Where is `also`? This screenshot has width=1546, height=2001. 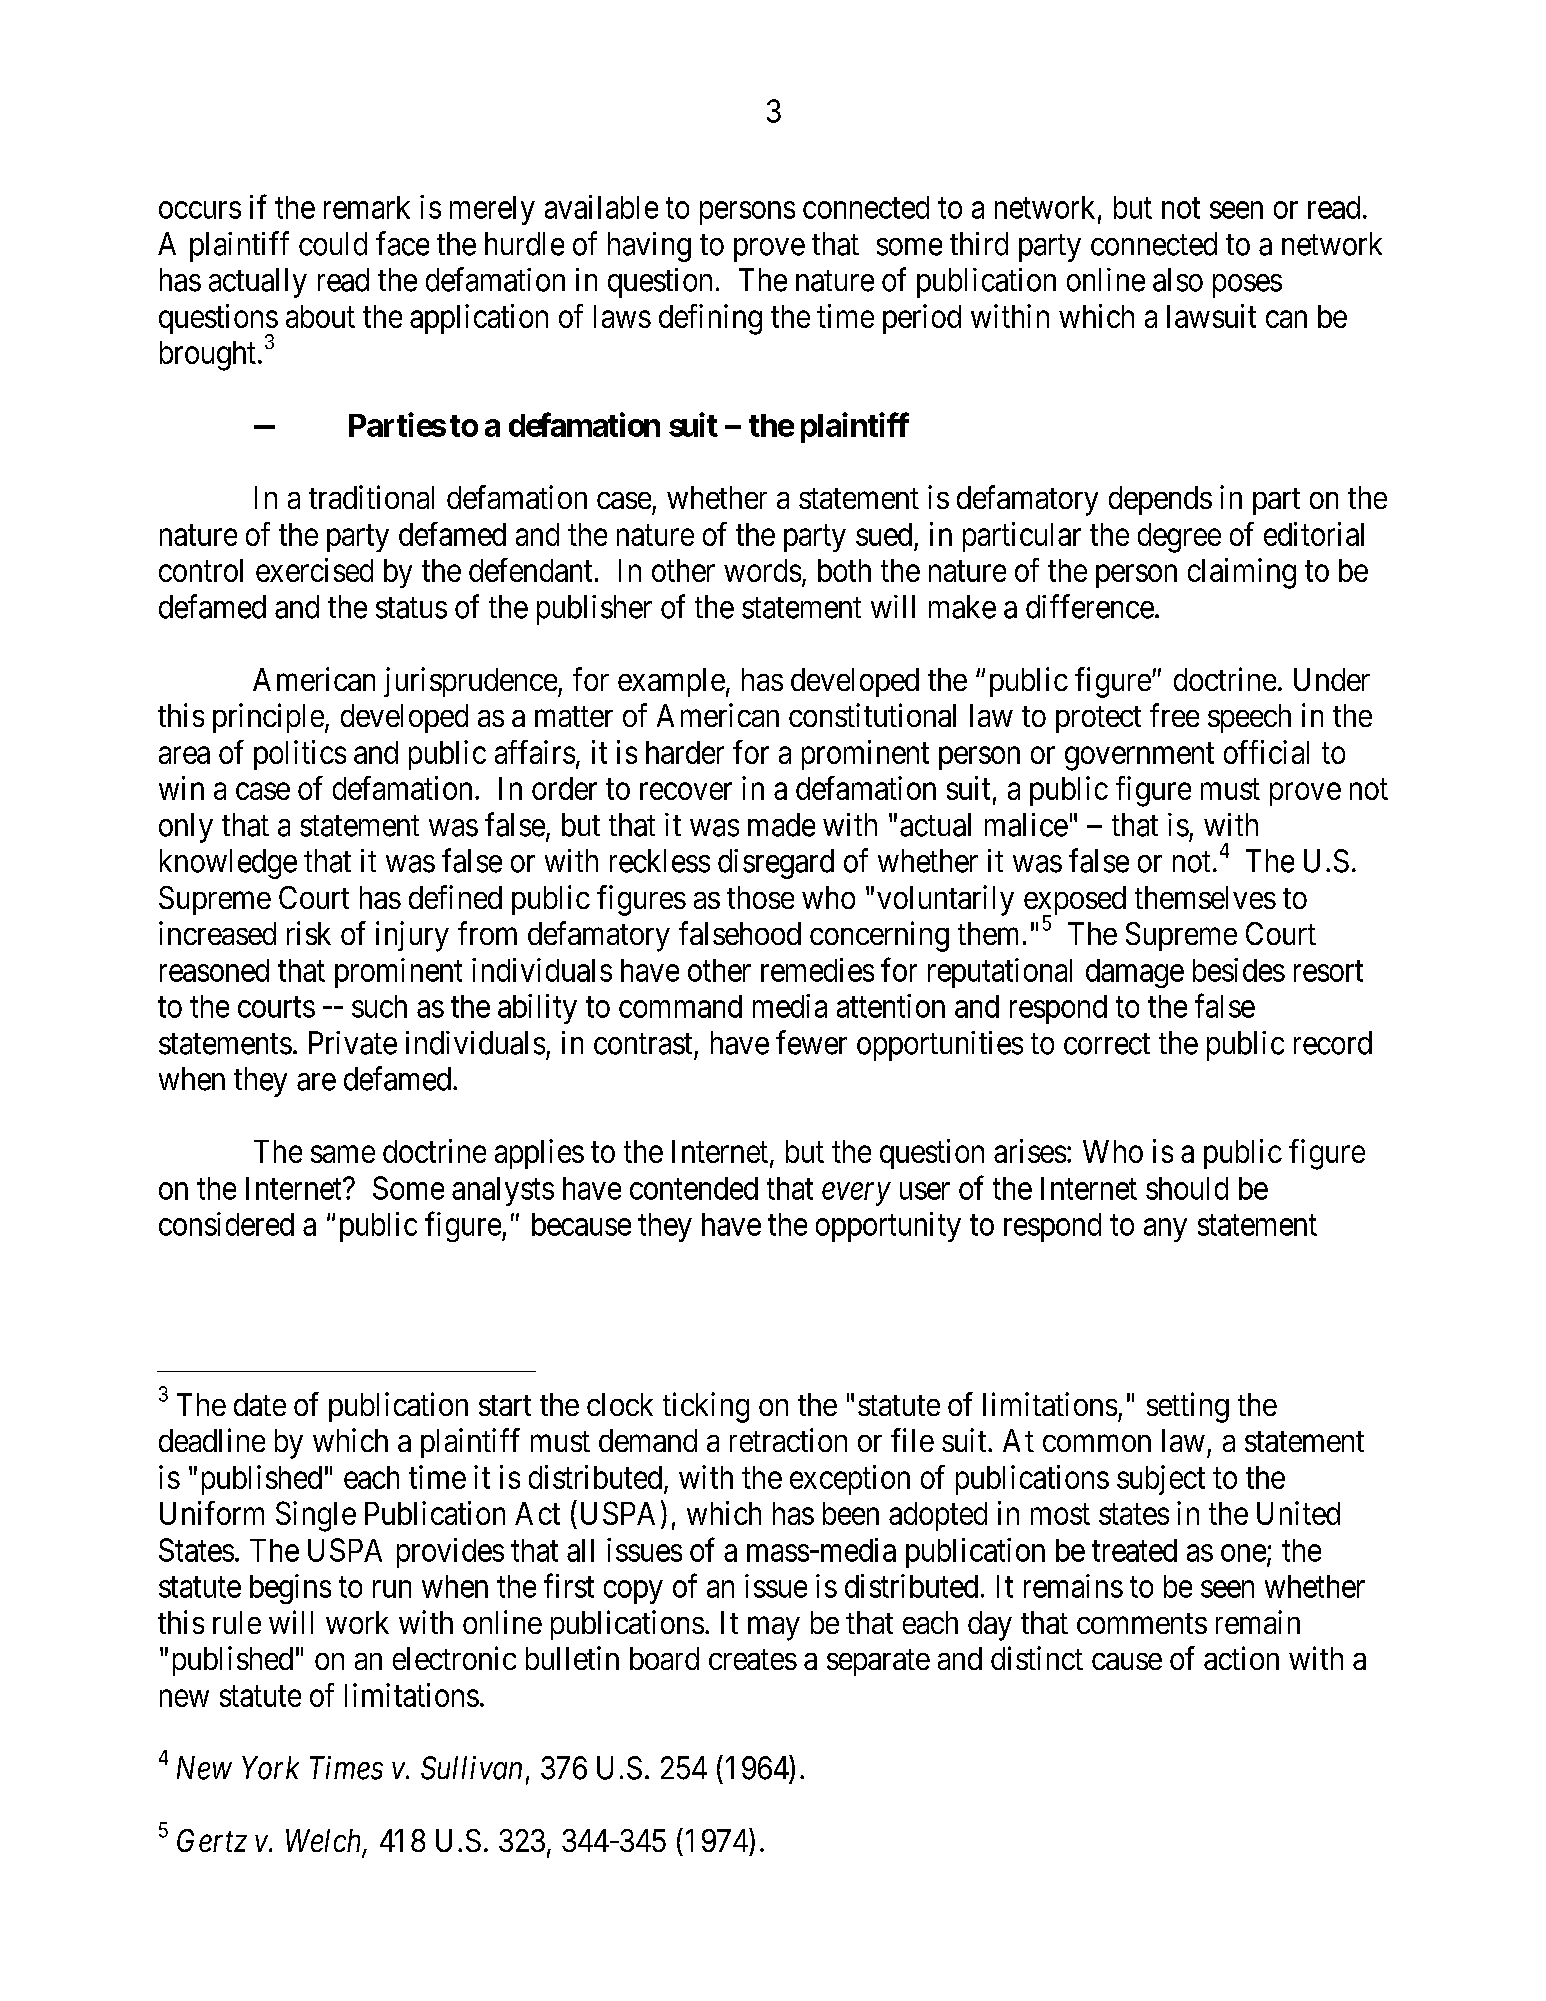 also is located at coordinates (1178, 280).
